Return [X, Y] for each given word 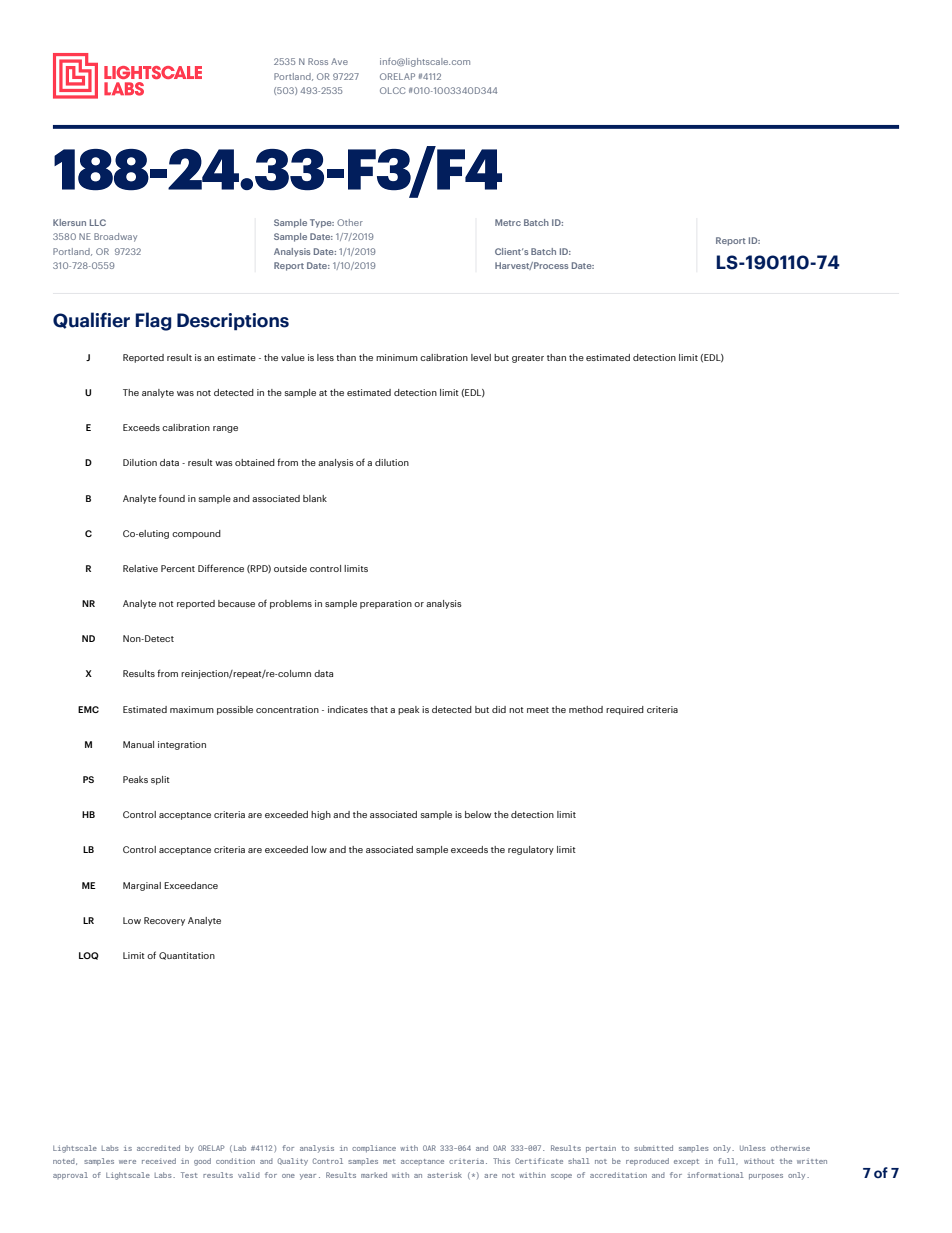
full [728, 1161]
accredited [158, 1148]
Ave [339, 61]
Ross [318, 61]
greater [528, 359]
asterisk [444, 1175]
